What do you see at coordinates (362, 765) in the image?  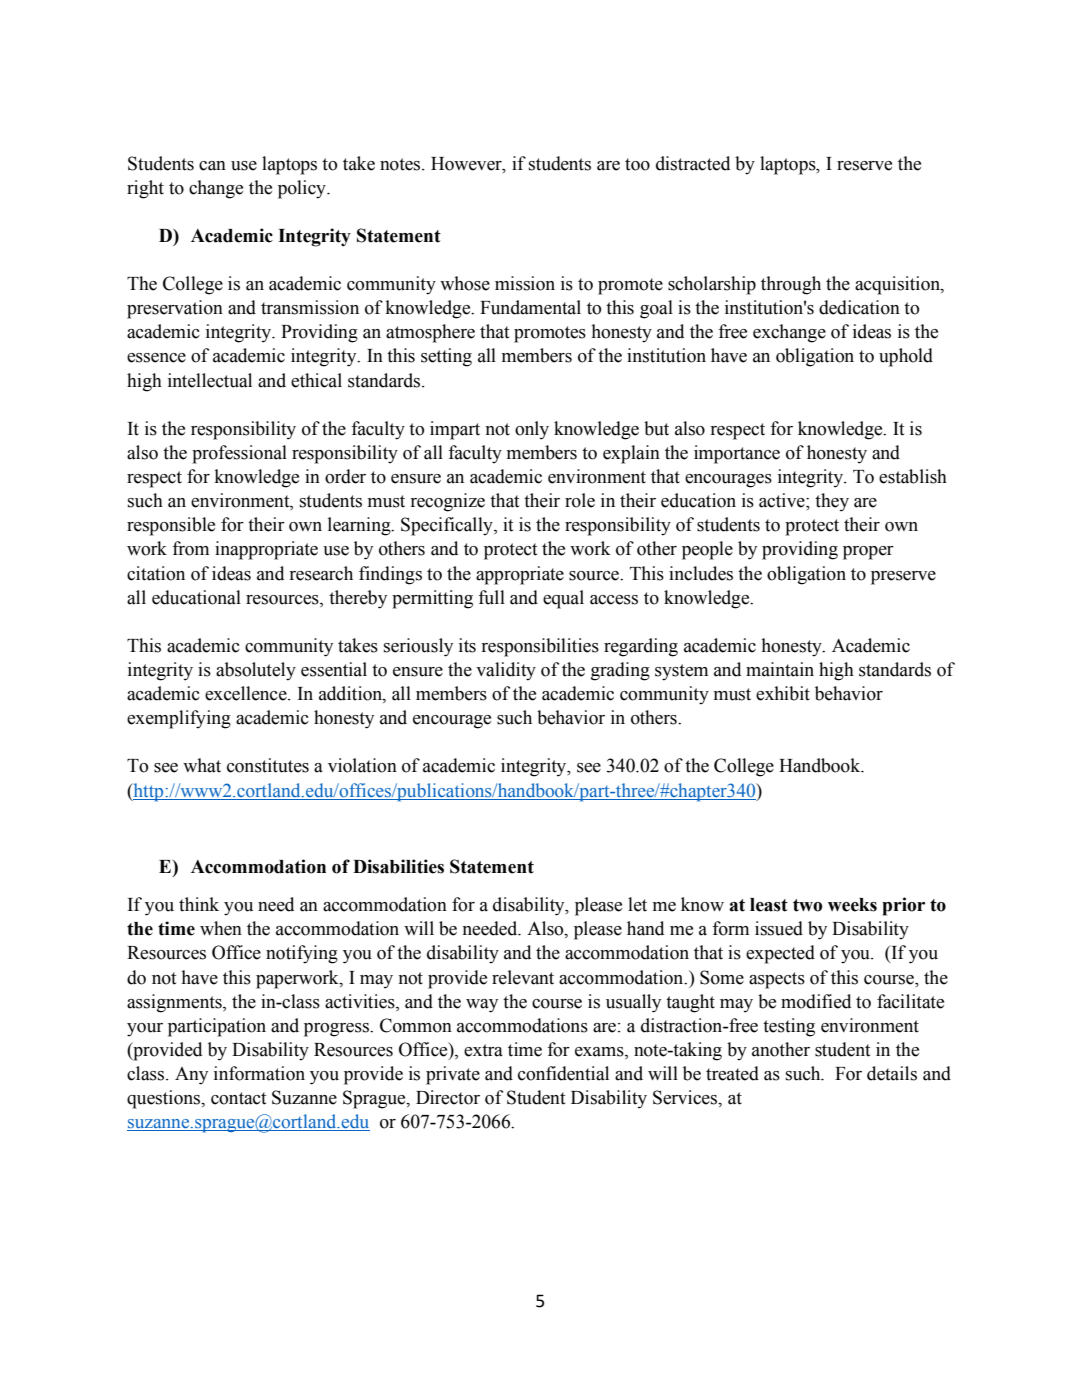 I see `violation` at bounding box center [362, 765].
